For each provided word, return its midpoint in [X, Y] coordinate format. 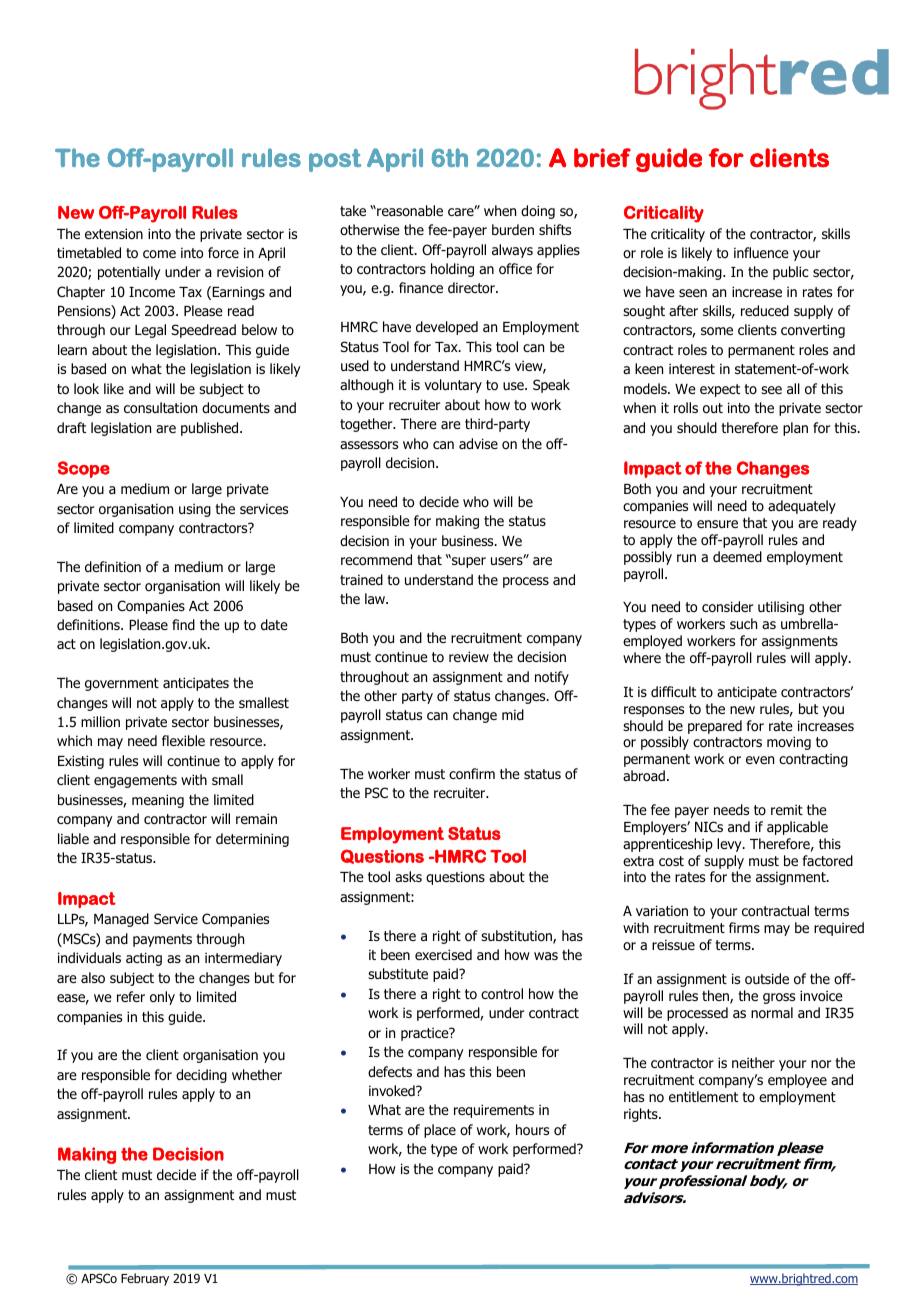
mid [513, 714]
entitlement [703, 1096]
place [440, 1131]
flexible [183, 740]
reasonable [409, 210]
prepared [715, 727]
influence [761, 252]
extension [114, 233]
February [145, 1279]
